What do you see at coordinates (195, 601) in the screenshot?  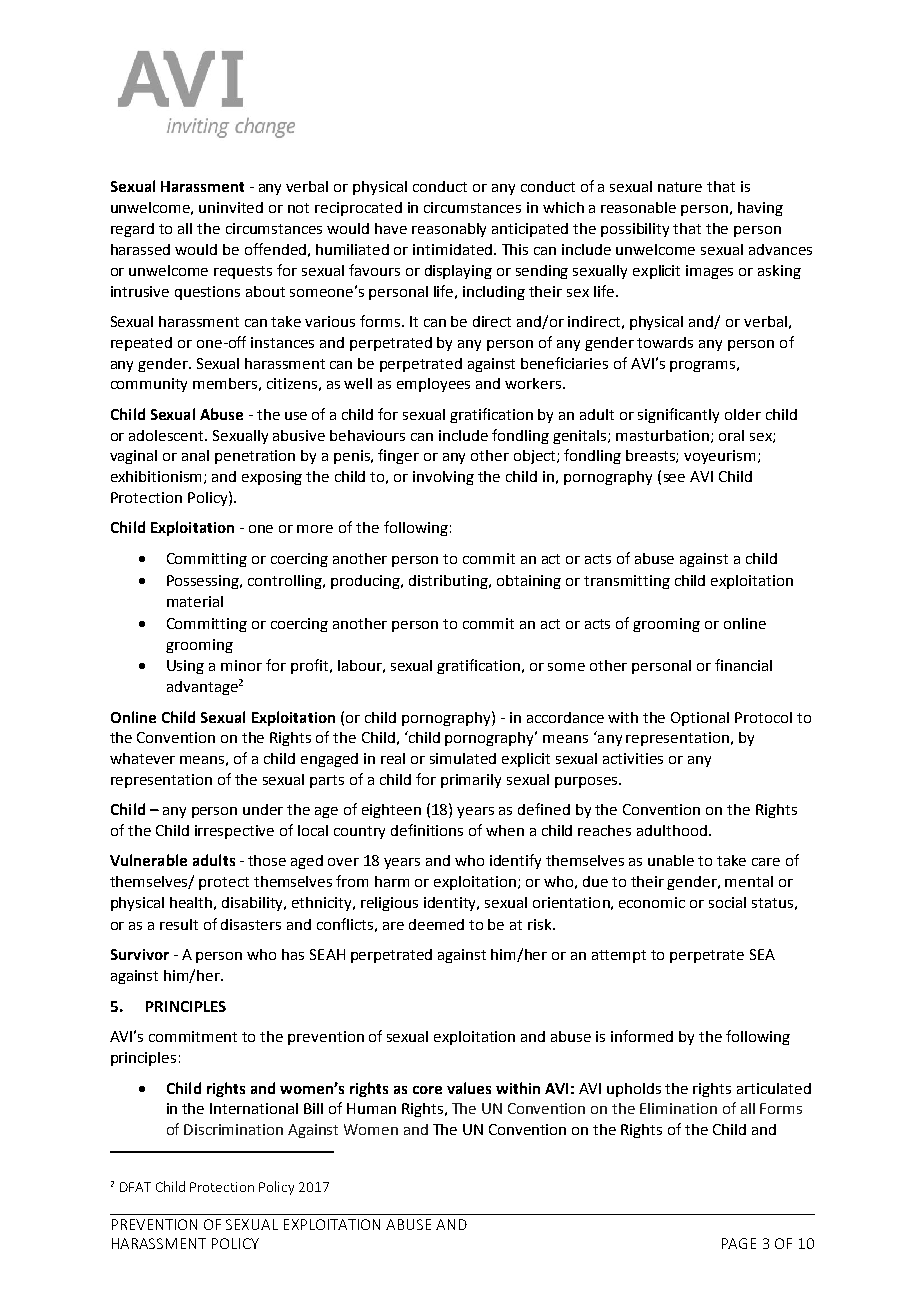 I see `material` at bounding box center [195, 601].
